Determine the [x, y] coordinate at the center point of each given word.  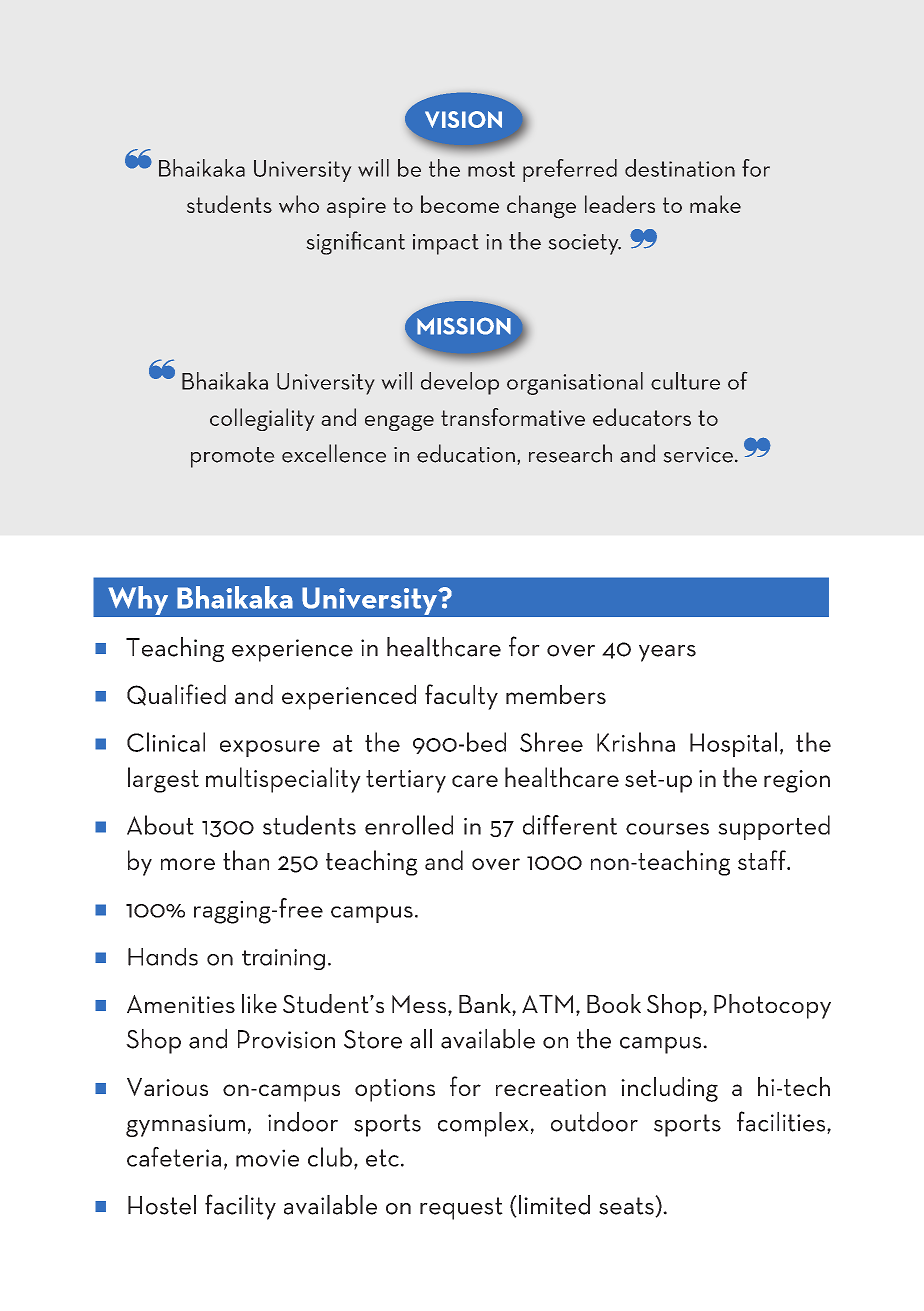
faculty [461, 697]
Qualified [176, 695]
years [667, 653]
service [699, 455]
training [283, 959]
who [299, 204]
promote [233, 457]
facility [240, 1207]
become [460, 204]
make [715, 204]
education [466, 453]
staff [763, 860]
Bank [486, 1005]
